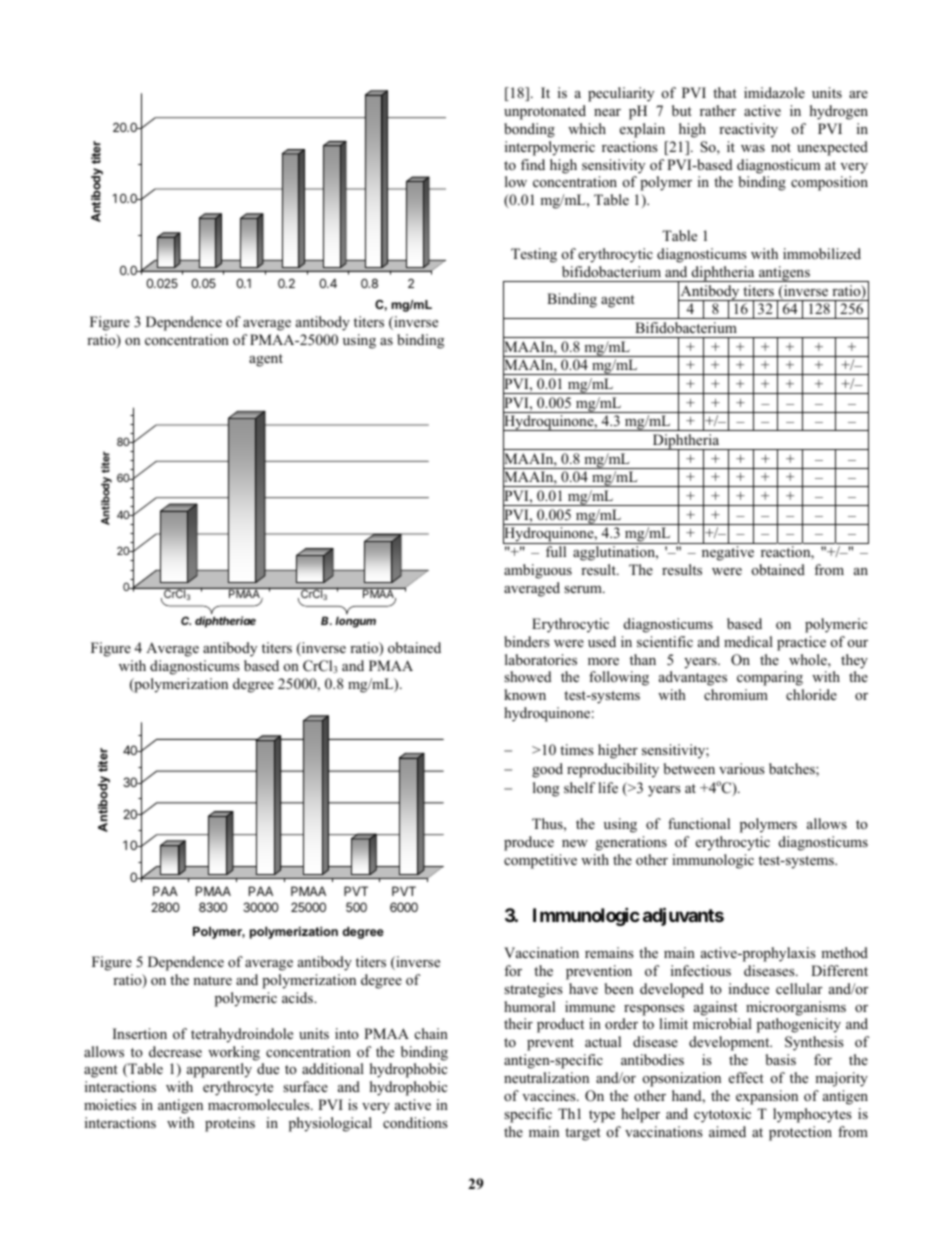 The width and height of the screenshot is (952, 1233). I want to click on reactivity, so click(748, 130).
